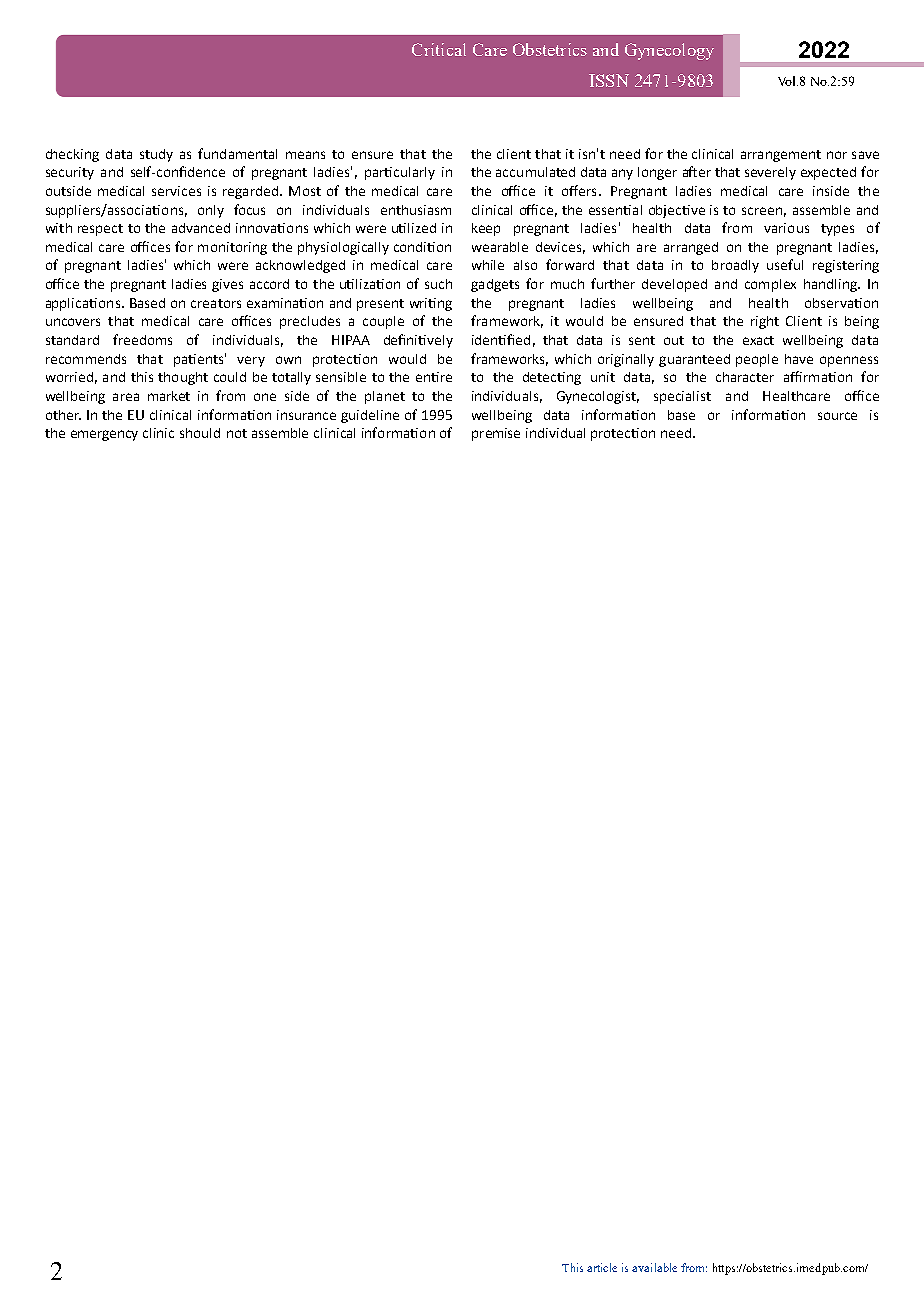 This document has width=924, height=1308. I want to click on premise, so click(496, 434).
